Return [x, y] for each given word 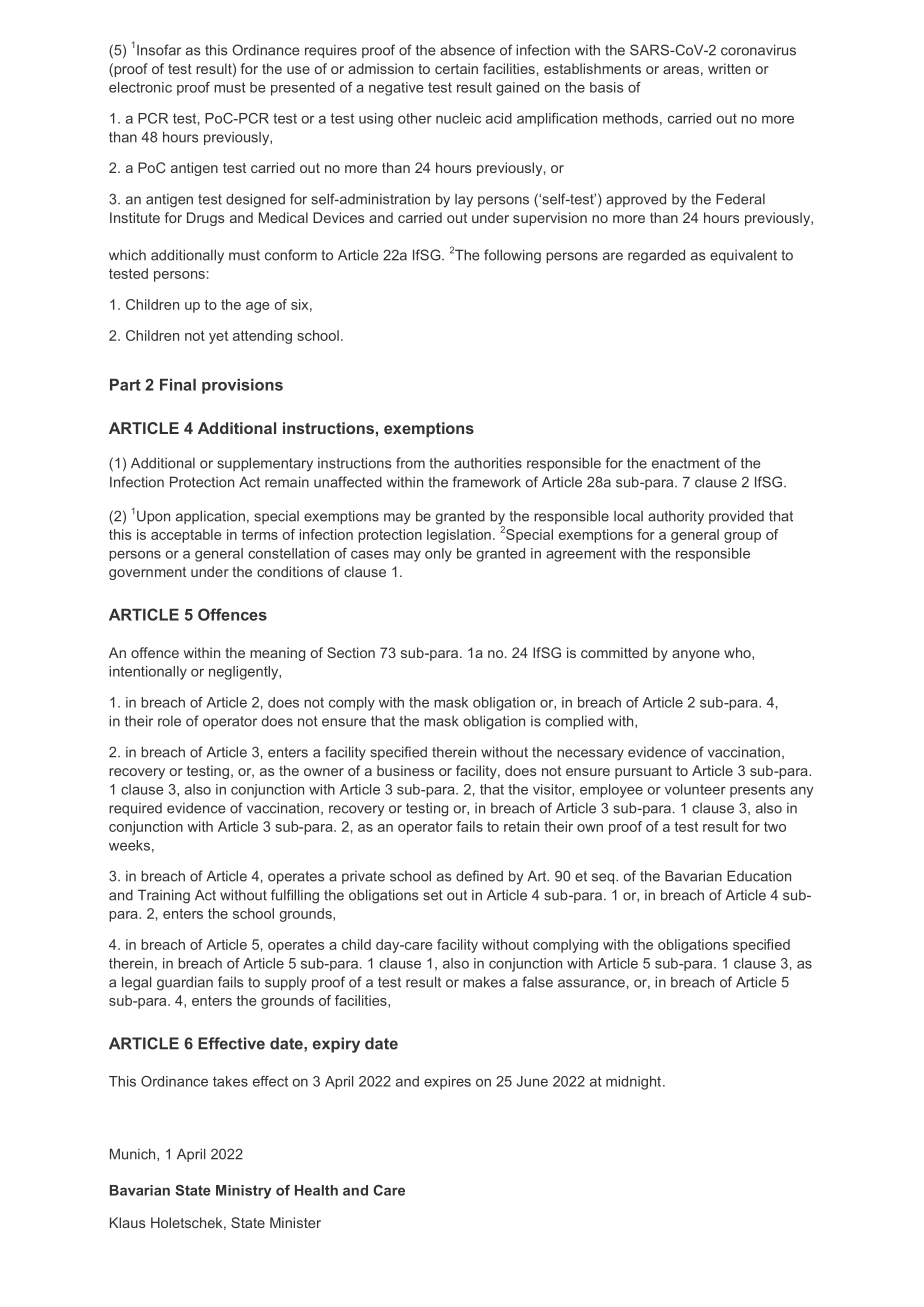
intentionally [148, 673]
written [729, 68]
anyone [696, 655]
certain [456, 68]
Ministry [243, 1192]
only [438, 555]
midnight [635, 1083]
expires [447, 1083]
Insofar [159, 50]
